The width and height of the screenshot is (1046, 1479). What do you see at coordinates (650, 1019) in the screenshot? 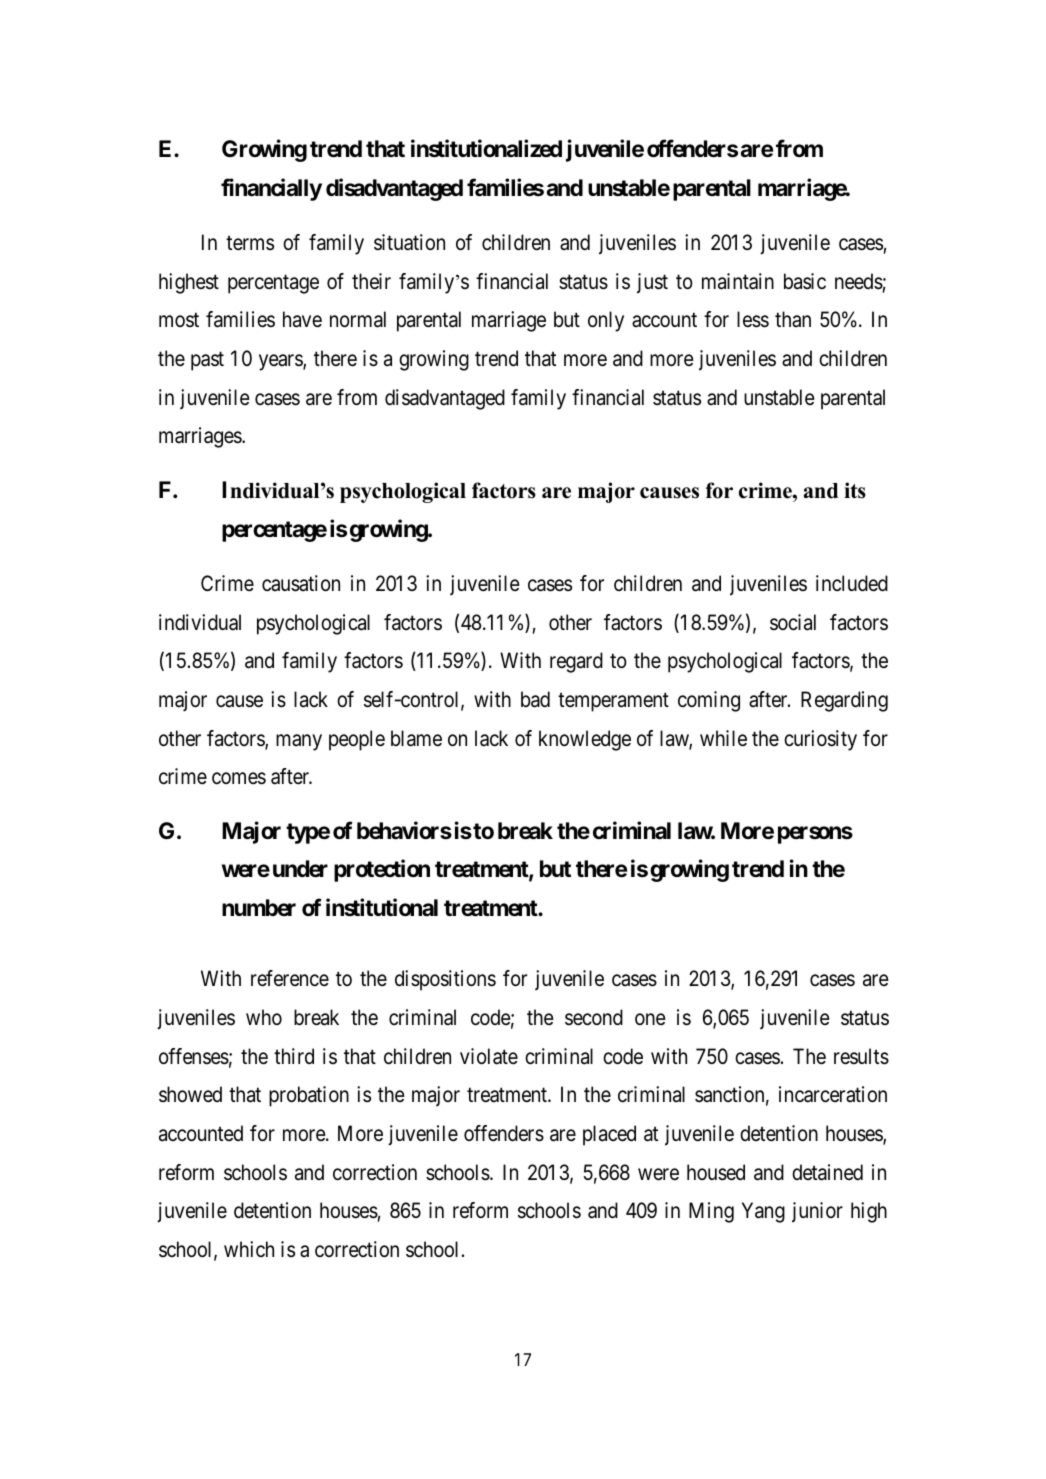
I see `one` at bounding box center [650, 1019].
